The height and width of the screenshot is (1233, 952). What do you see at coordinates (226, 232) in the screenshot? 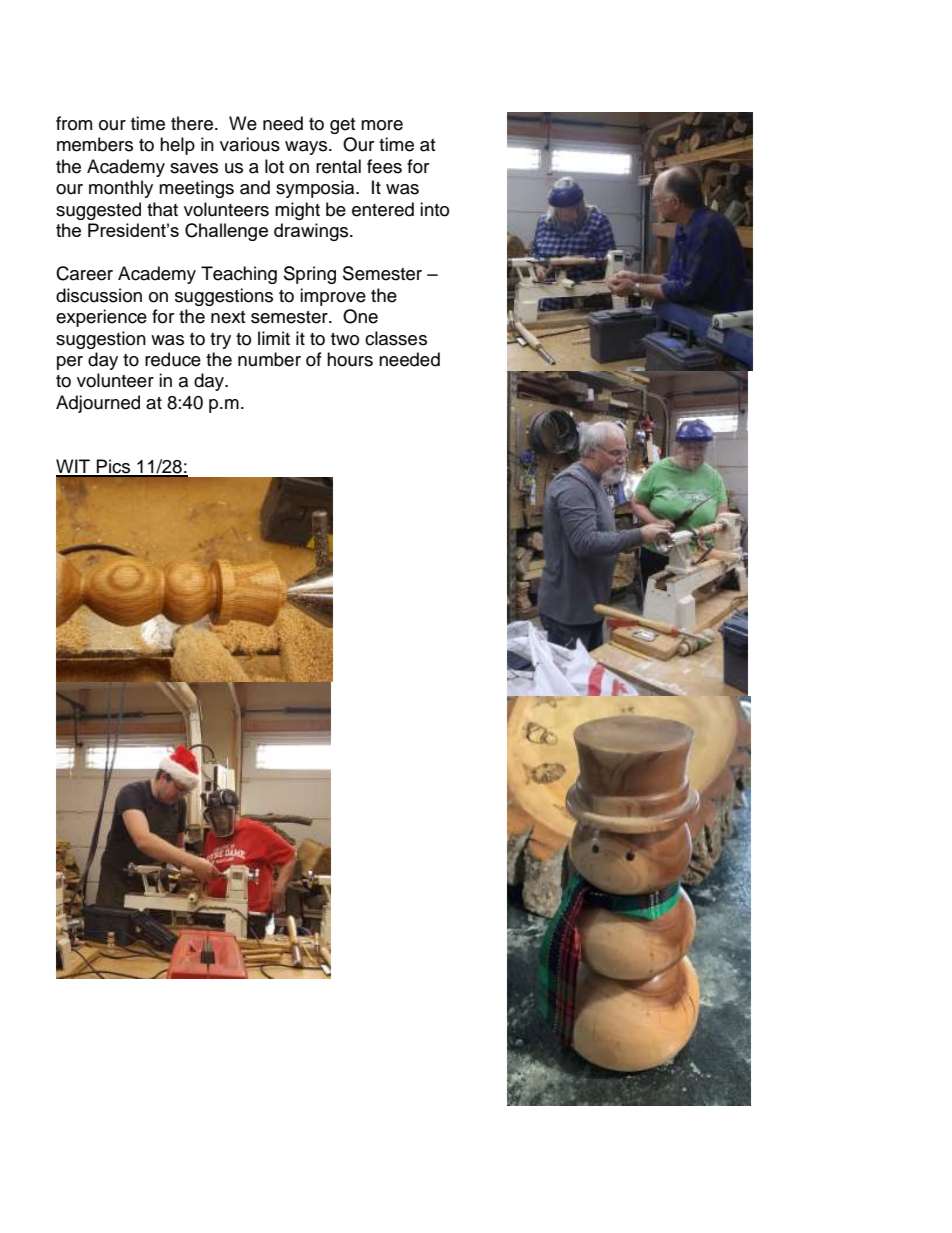
I see `Challenge` at bounding box center [226, 232].
